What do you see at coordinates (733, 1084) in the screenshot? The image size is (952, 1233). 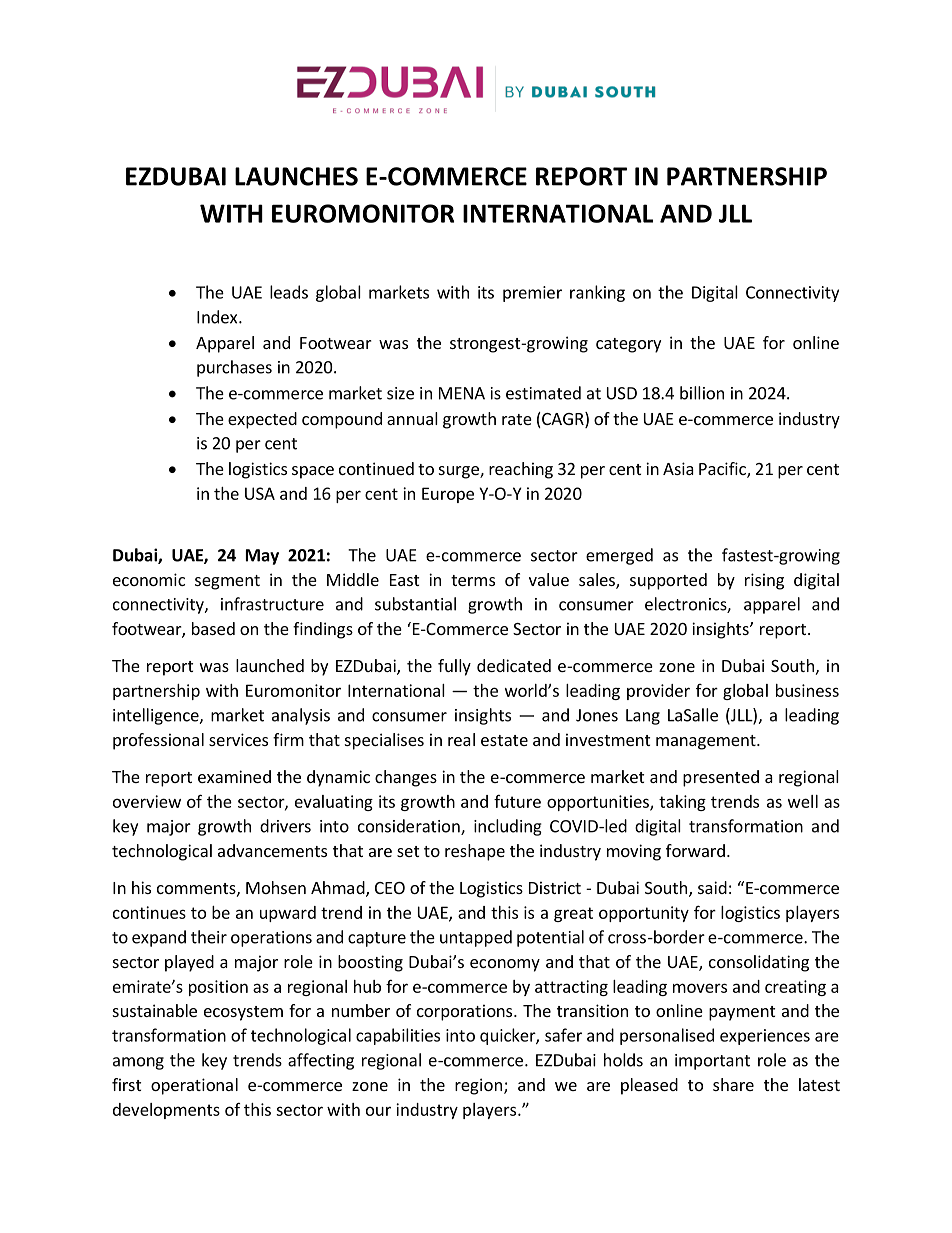 I see `share` at bounding box center [733, 1084].
